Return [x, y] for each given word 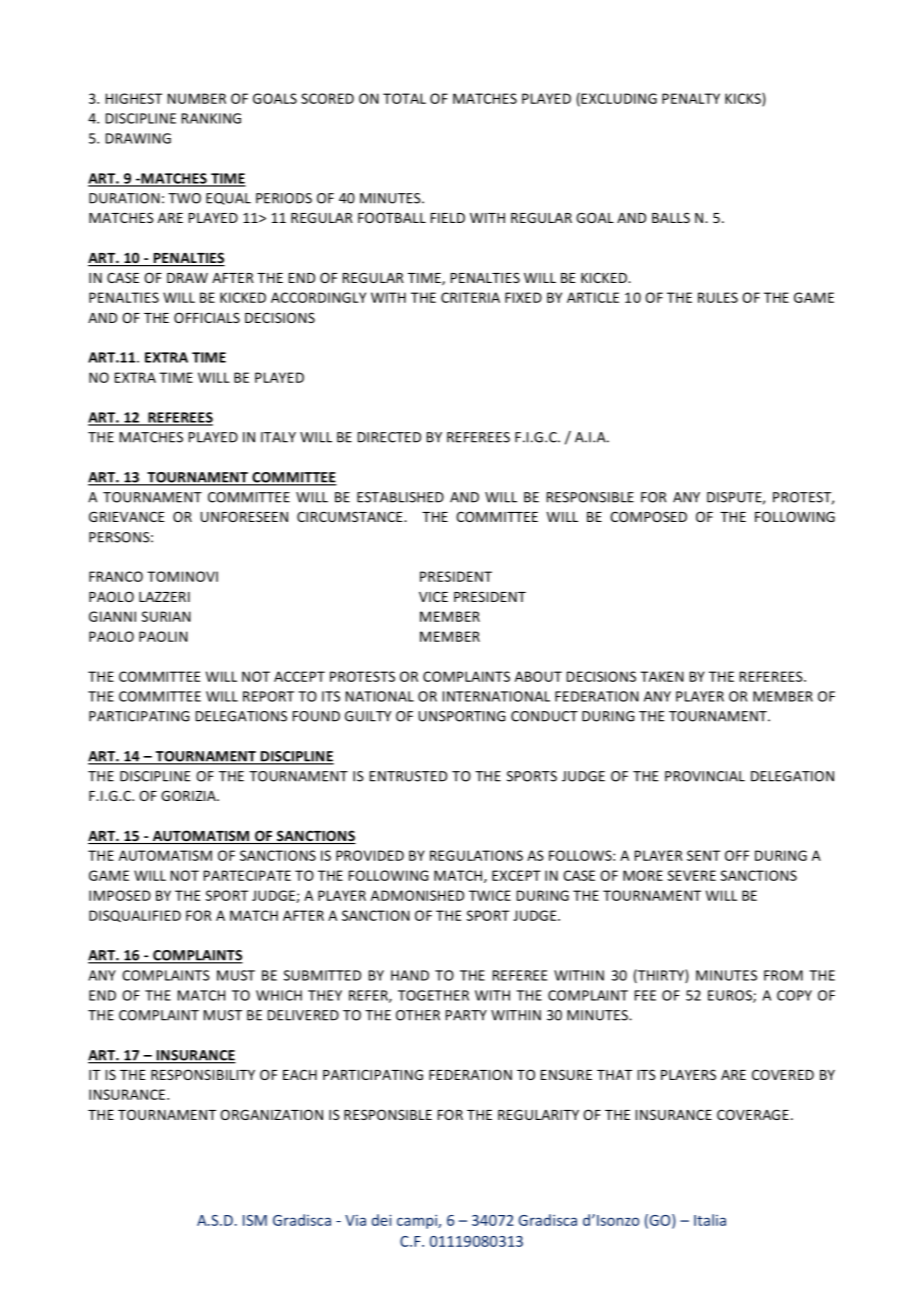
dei [382, 1220]
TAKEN [662, 676]
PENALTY [691, 98]
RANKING [211, 118]
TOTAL [404, 98]
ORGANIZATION [271, 1114]
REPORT [268, 696]
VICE [433, 596]
